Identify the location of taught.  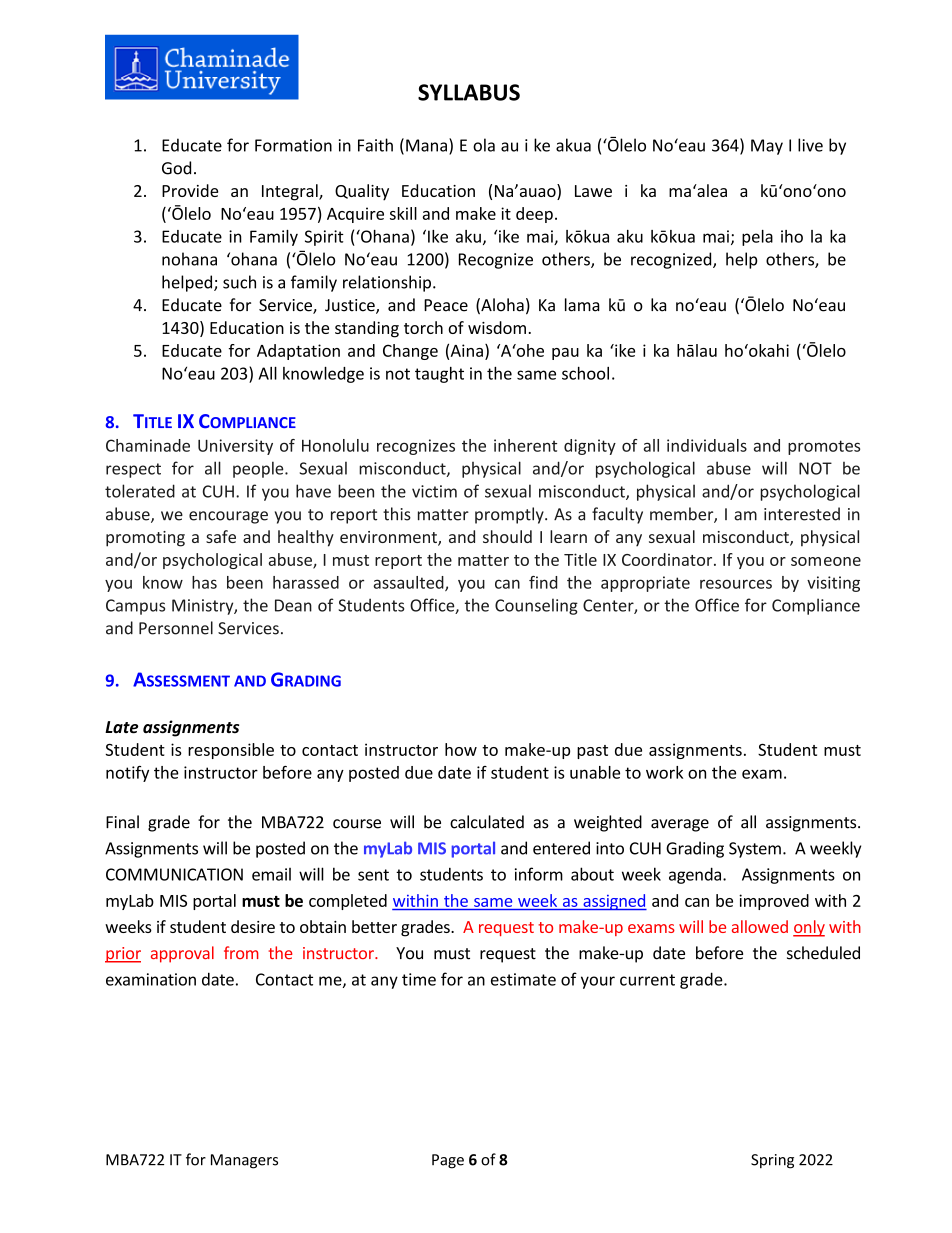
(439, 375).
